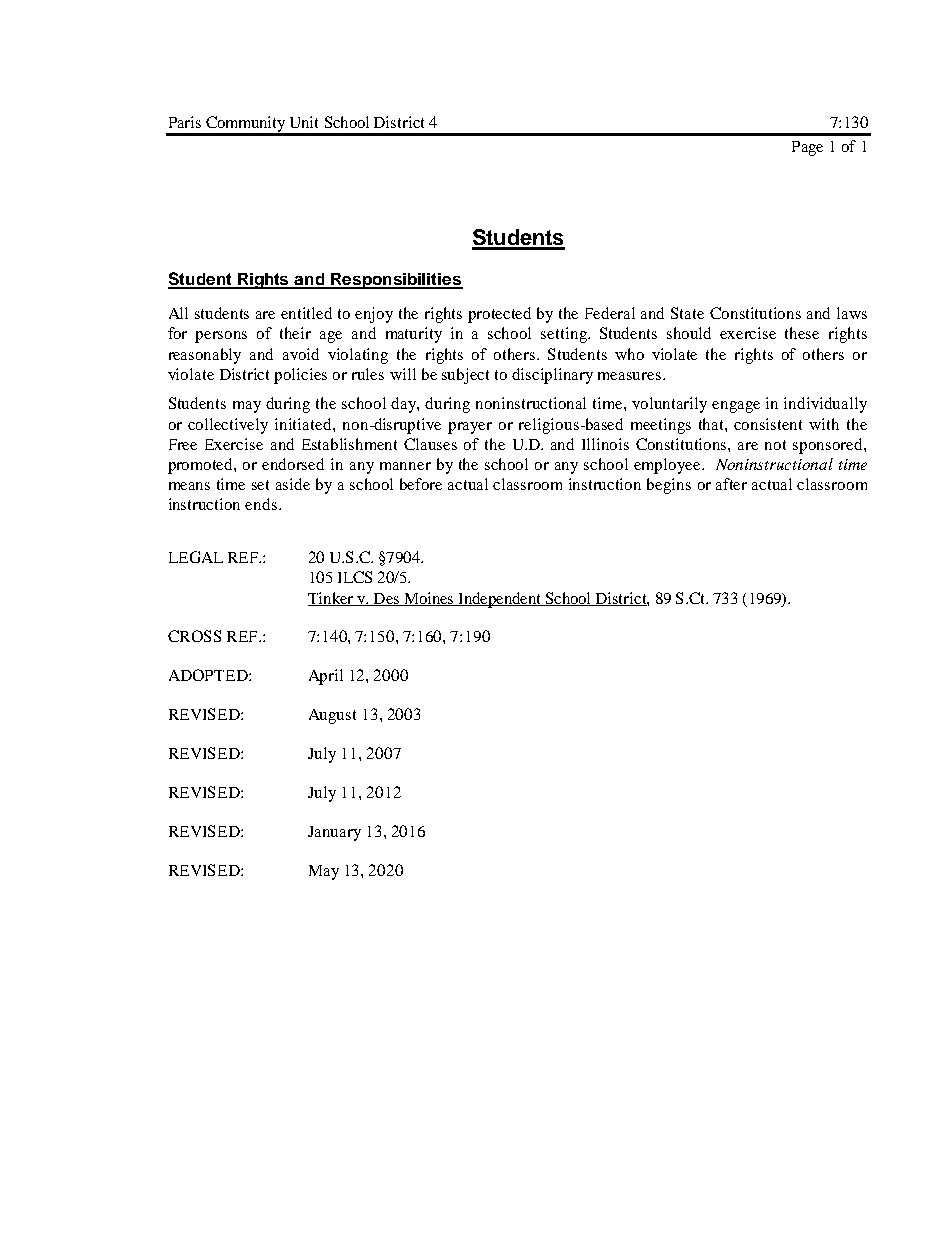  What do you see at coordinates (293, 484) in the image?
I see `aside` at bounding box center [293, 484].
